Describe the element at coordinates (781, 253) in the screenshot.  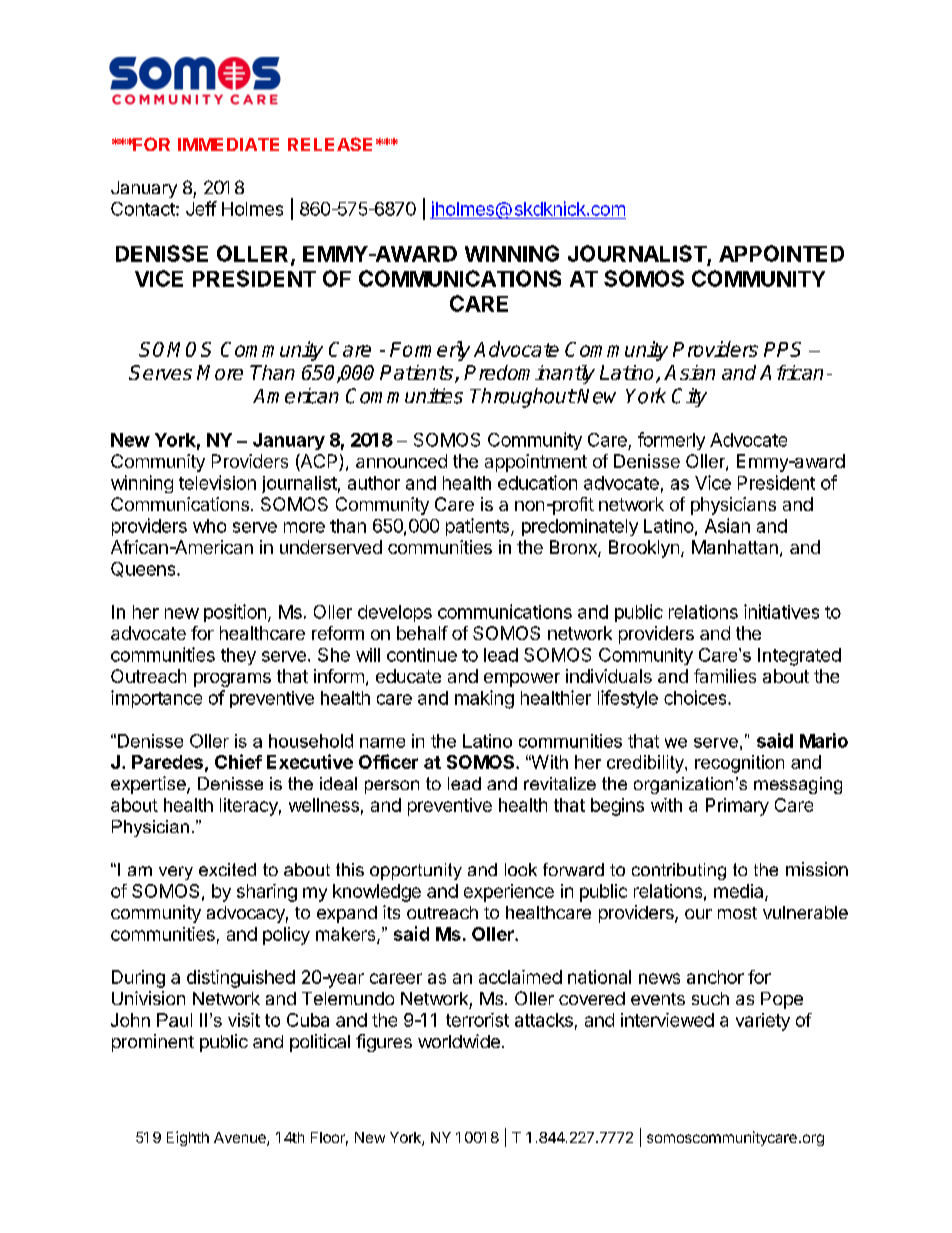
I see `APPOINTED` at that location.
